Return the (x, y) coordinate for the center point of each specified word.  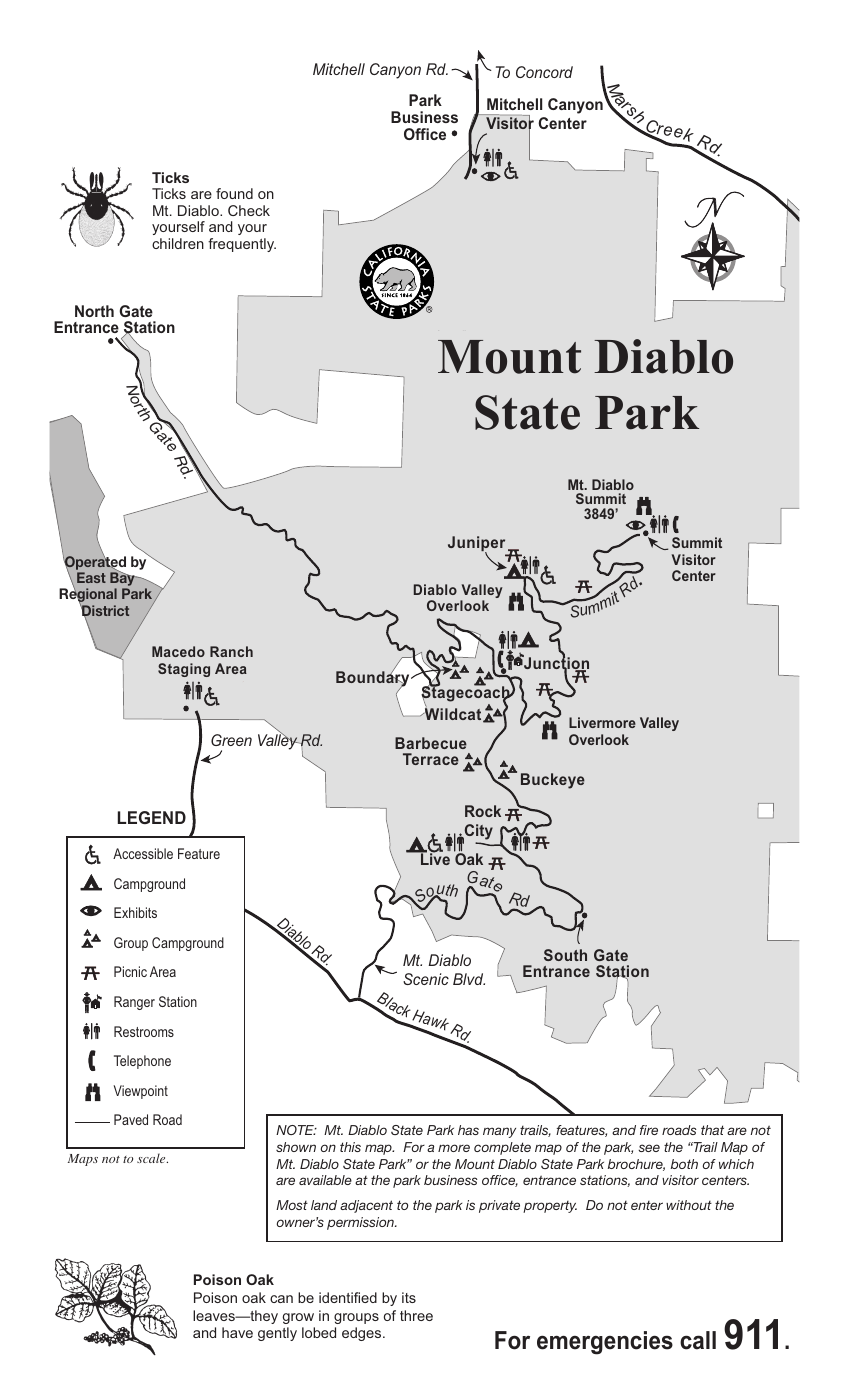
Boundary (374, 680)
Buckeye (553, 781)
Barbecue (431, 743)
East (91, 577)
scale (152, 1158)
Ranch (231, 651)
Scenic (426, 979)
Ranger (134, 1003)
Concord (544, 72)
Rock (483, 811)
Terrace (431, 759)
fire (649, 1130)
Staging (184, 670)
